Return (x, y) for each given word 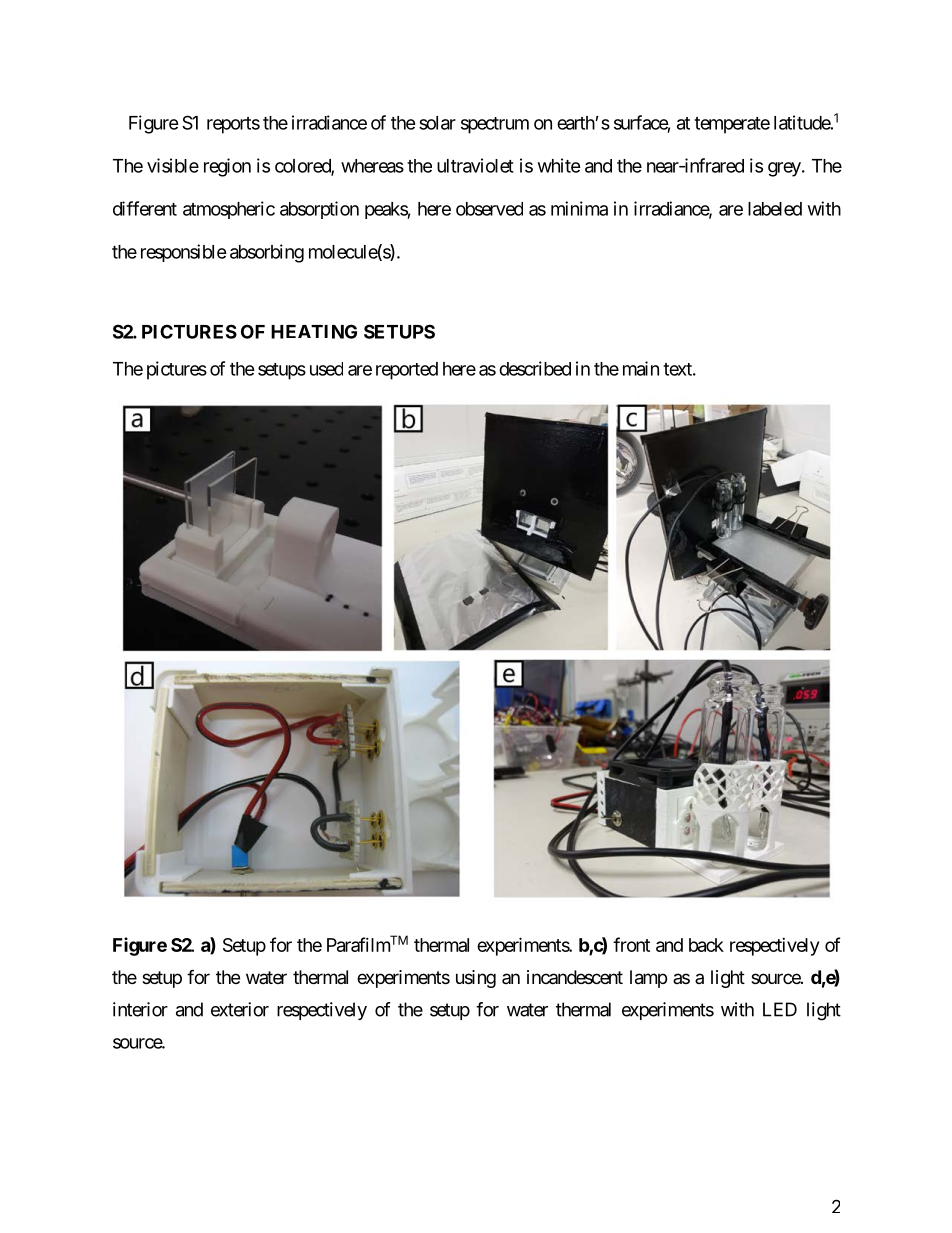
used (326, 369)
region (227, 167)
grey (784, 169)
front (631, 944)
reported (407, 371)
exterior (240, 1009)
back (706, 945)
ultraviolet (475, 165)
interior (140, 1009)
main (641, 368)
